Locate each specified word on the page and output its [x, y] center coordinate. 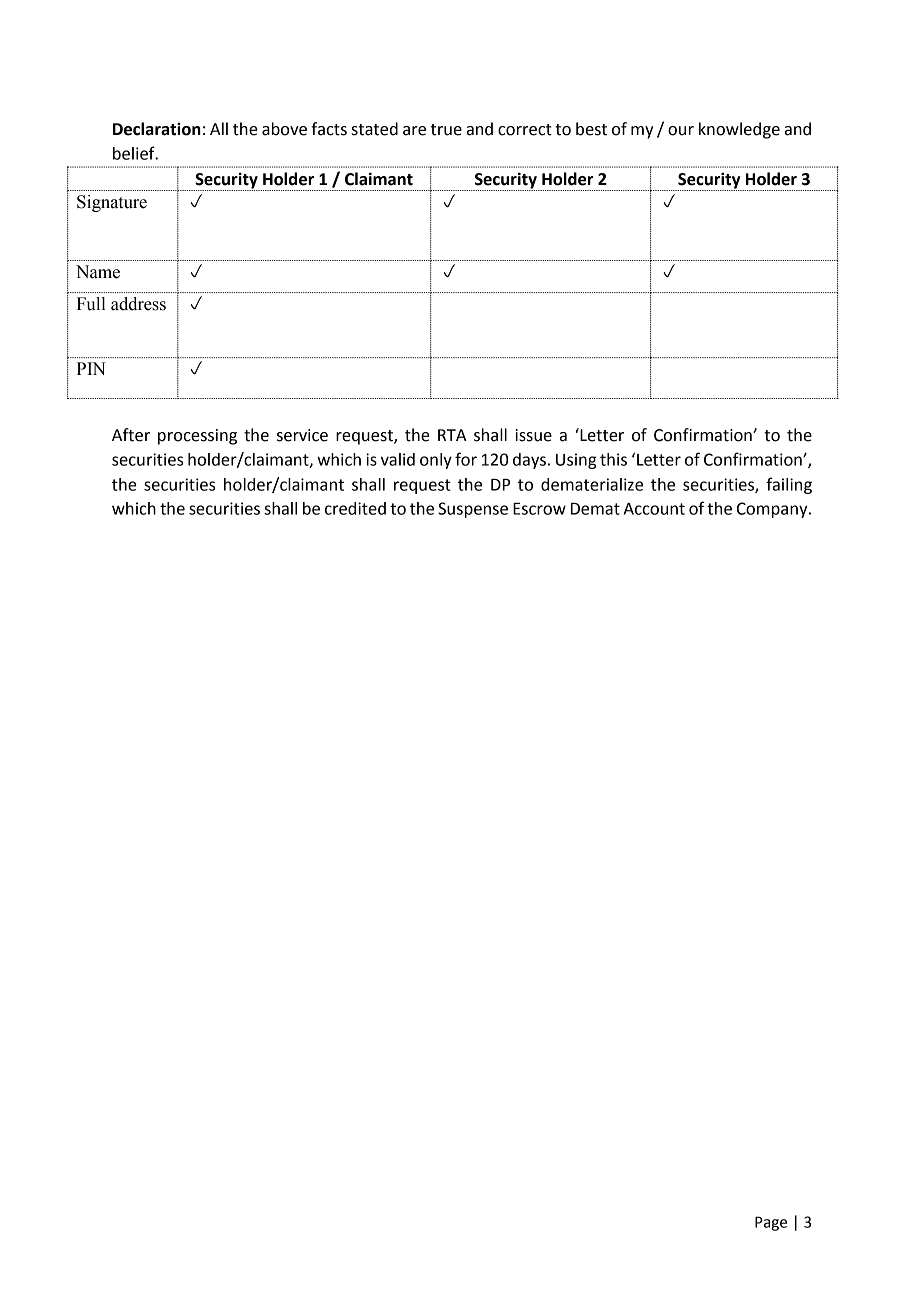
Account [654, 509]
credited [355, 508]
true [446, 130]
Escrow [539, 509]
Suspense [473, 510]
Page [771, 1223]
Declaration [157, 129]
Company [773, 510]
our [681, 131]
